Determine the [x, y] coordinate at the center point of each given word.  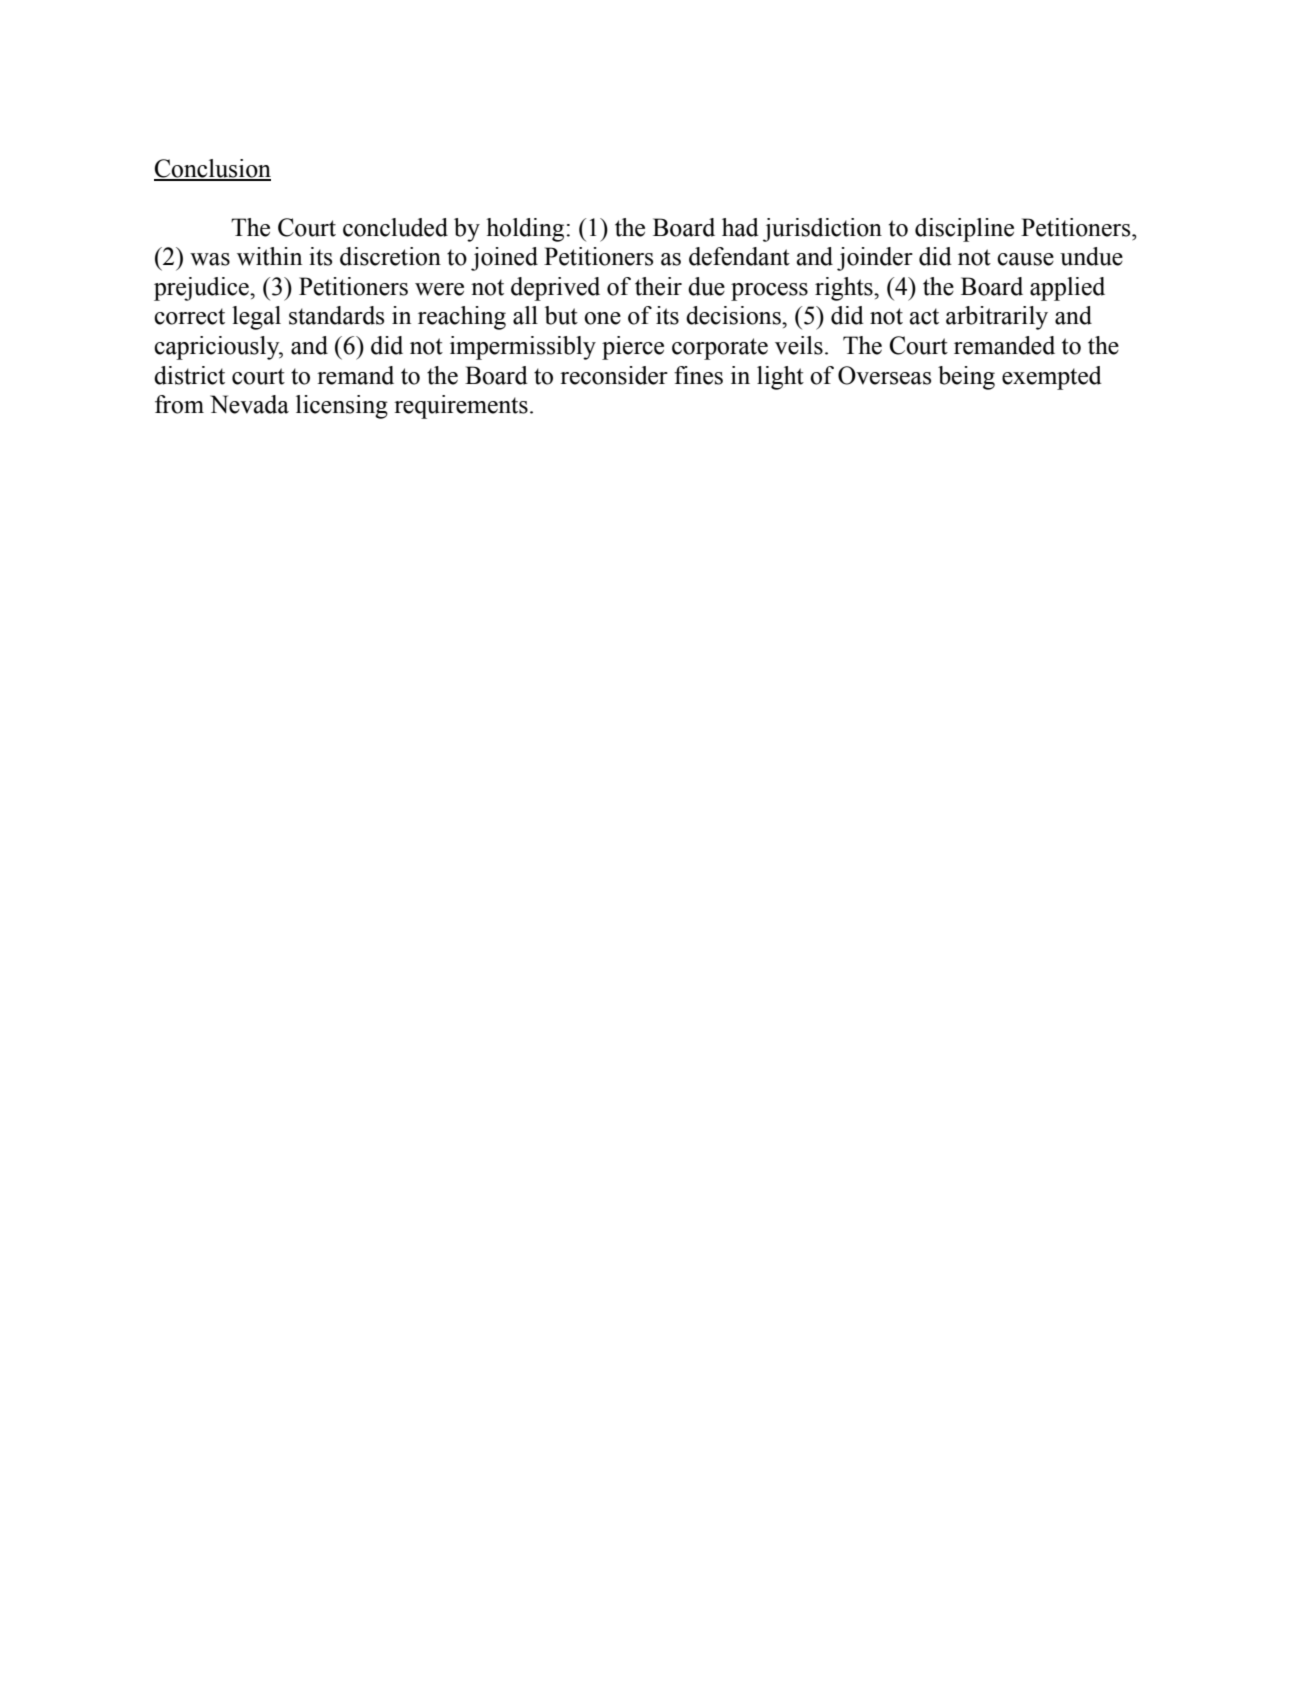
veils [799, 345]
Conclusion [212, 169]
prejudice [202, 289]
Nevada [249, 404]
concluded [395, 227]
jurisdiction [822, 230]
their [658, 286]
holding [525, 230]
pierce [633, 348]
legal [256, 318]
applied [1067, 289]
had [740, 227]
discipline [964, 230]
